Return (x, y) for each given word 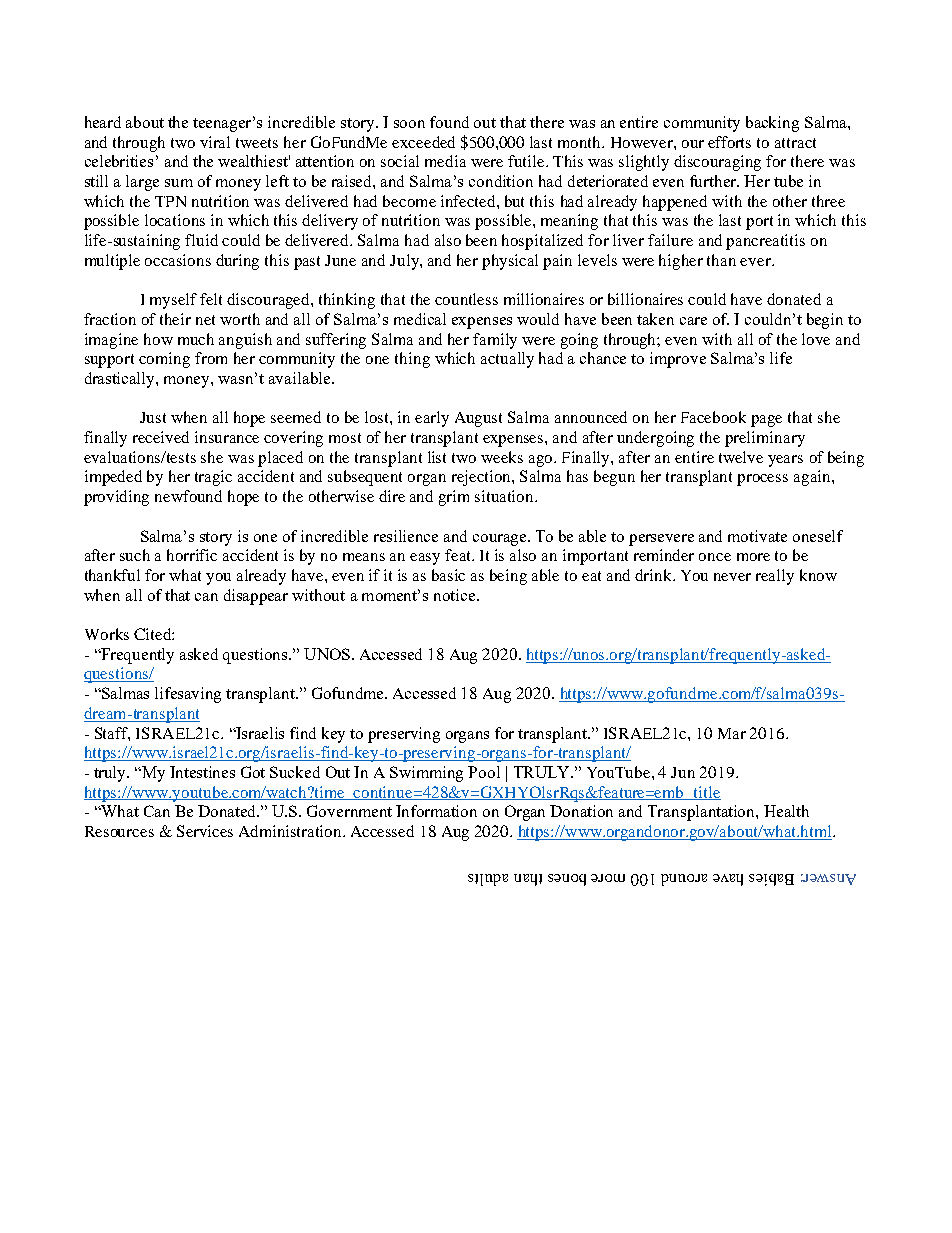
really (775, 577)
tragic (213, 478)
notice (456, 595)
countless (466, 299)
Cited (153, 634)
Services (205, 831)
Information (436, 811)
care (693, 321)
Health (786, 811)
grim (454, 498)
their (175, 319)
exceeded (423, 142)
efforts (729, 142)
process (762, 480)
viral (215, 142)
